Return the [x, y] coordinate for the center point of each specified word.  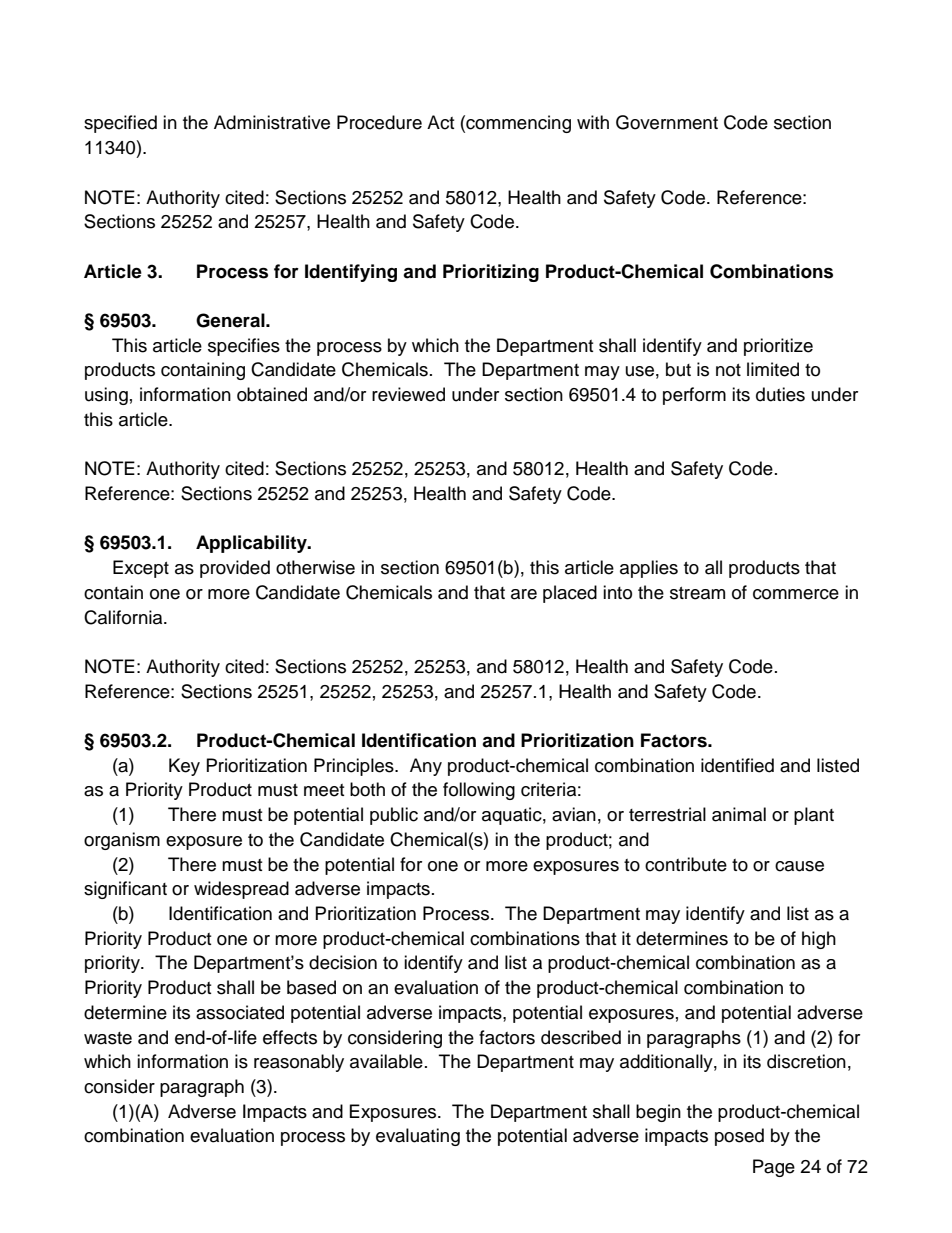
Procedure [379, 122]
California [124, 617]
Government [667, 122]
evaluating [418, 1137]
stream [697, 593]
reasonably [299, 1063]
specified [120, 124]
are [524, 594]
